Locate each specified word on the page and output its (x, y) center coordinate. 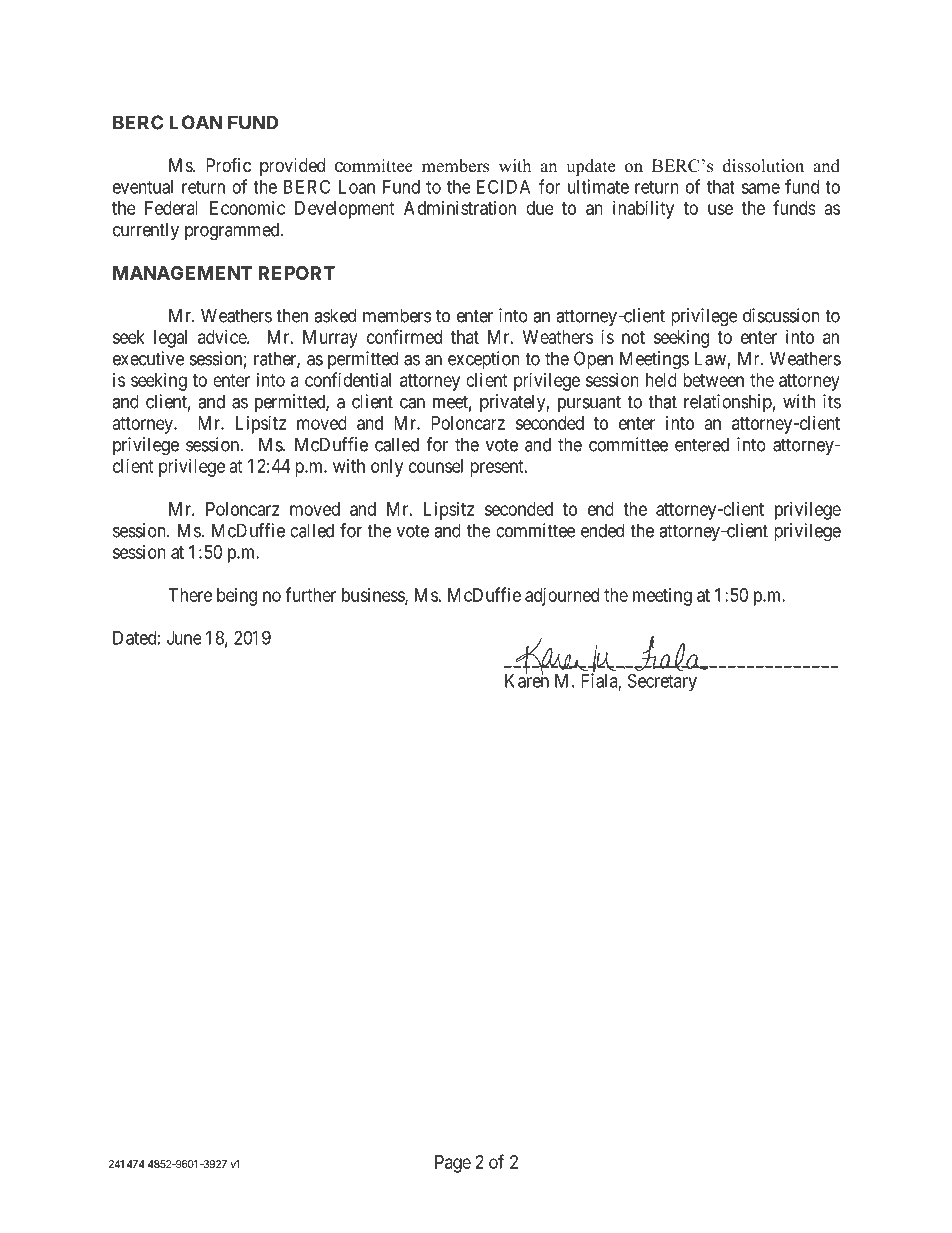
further (310, 594)
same (760, 188)
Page (453, 1164)
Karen (527, 680)
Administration (460, 208)
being (237, 597)
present (498, 468)
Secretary (662, 682)
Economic (247, 208)
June (184, 638)
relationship (728, 403)
